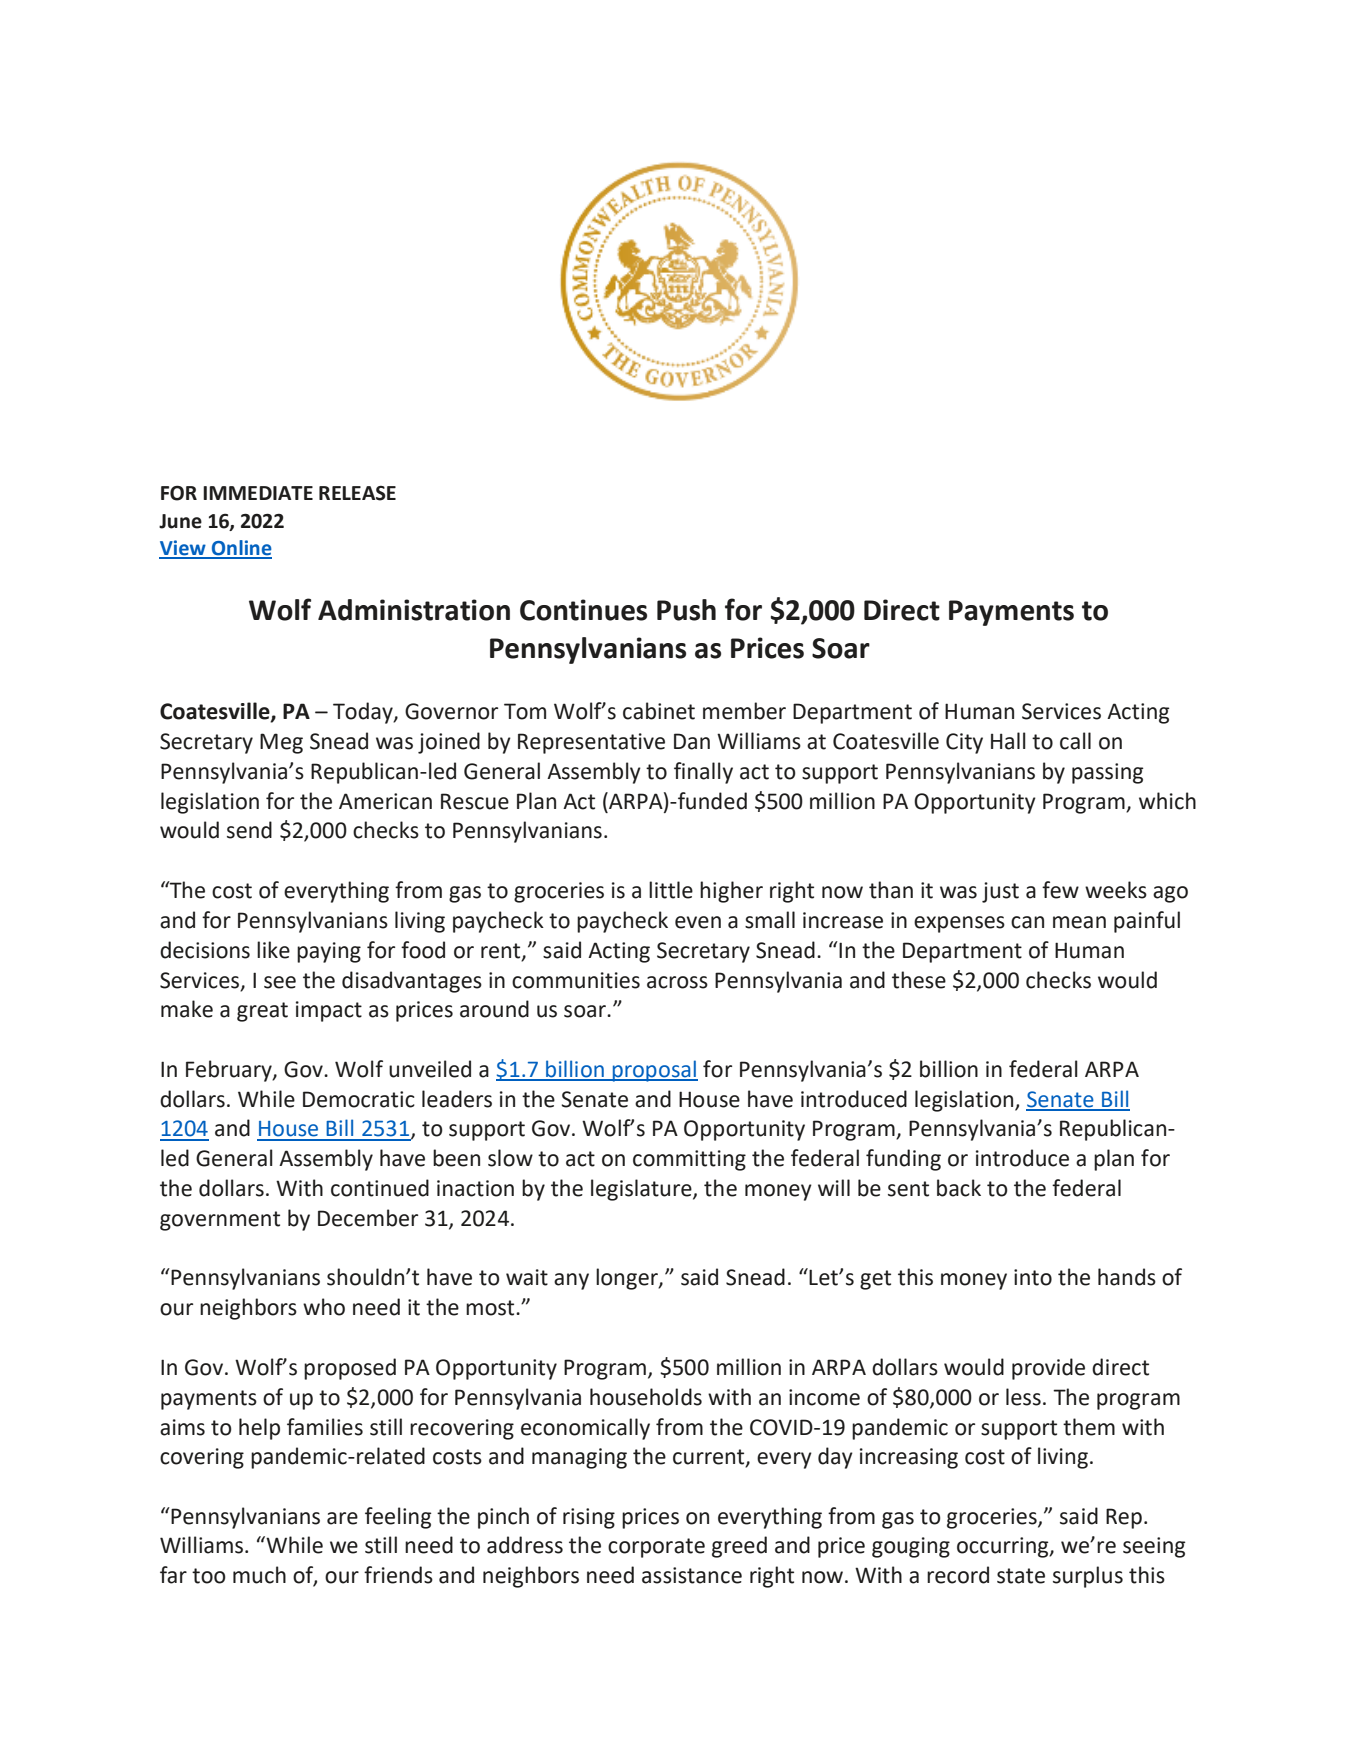 Image resolution: width=1357 pixels, height=1757 pixels. What do you see at coordinates (368, 1218) in the page?
I see `December` at bounding box center [368, 1218].
